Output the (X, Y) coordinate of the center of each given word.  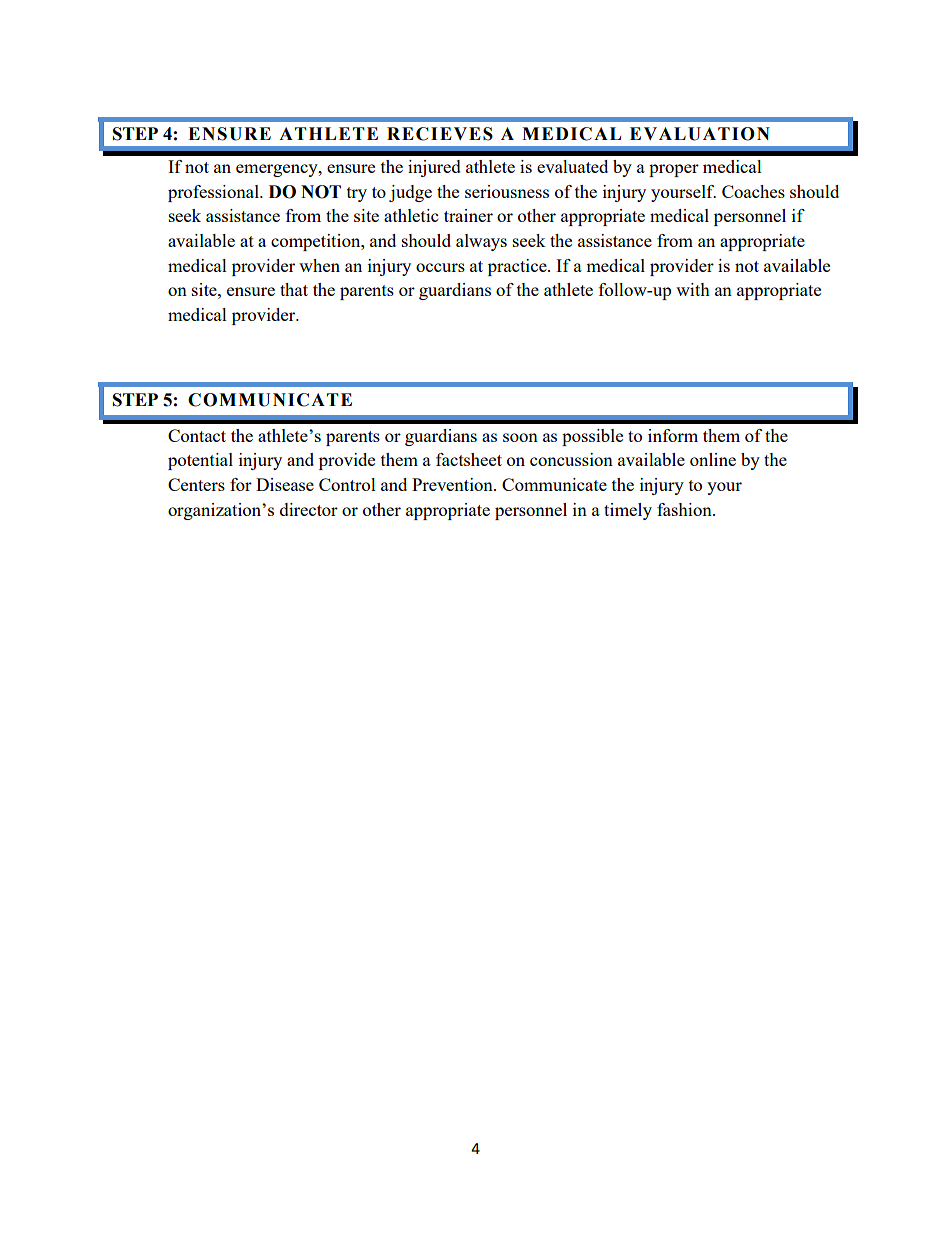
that (294, 289)
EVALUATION (700, 134)
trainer (468, 215)
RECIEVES (440, 134)
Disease (285, 484)
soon (520, 437)
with (693, 289)
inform (673, 435)
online (713, 459)
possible (592, 437)
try (357, 194)
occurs (440, 267)
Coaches (753, 191)
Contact (197, 435)
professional (214, 193)
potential (200, 461)
